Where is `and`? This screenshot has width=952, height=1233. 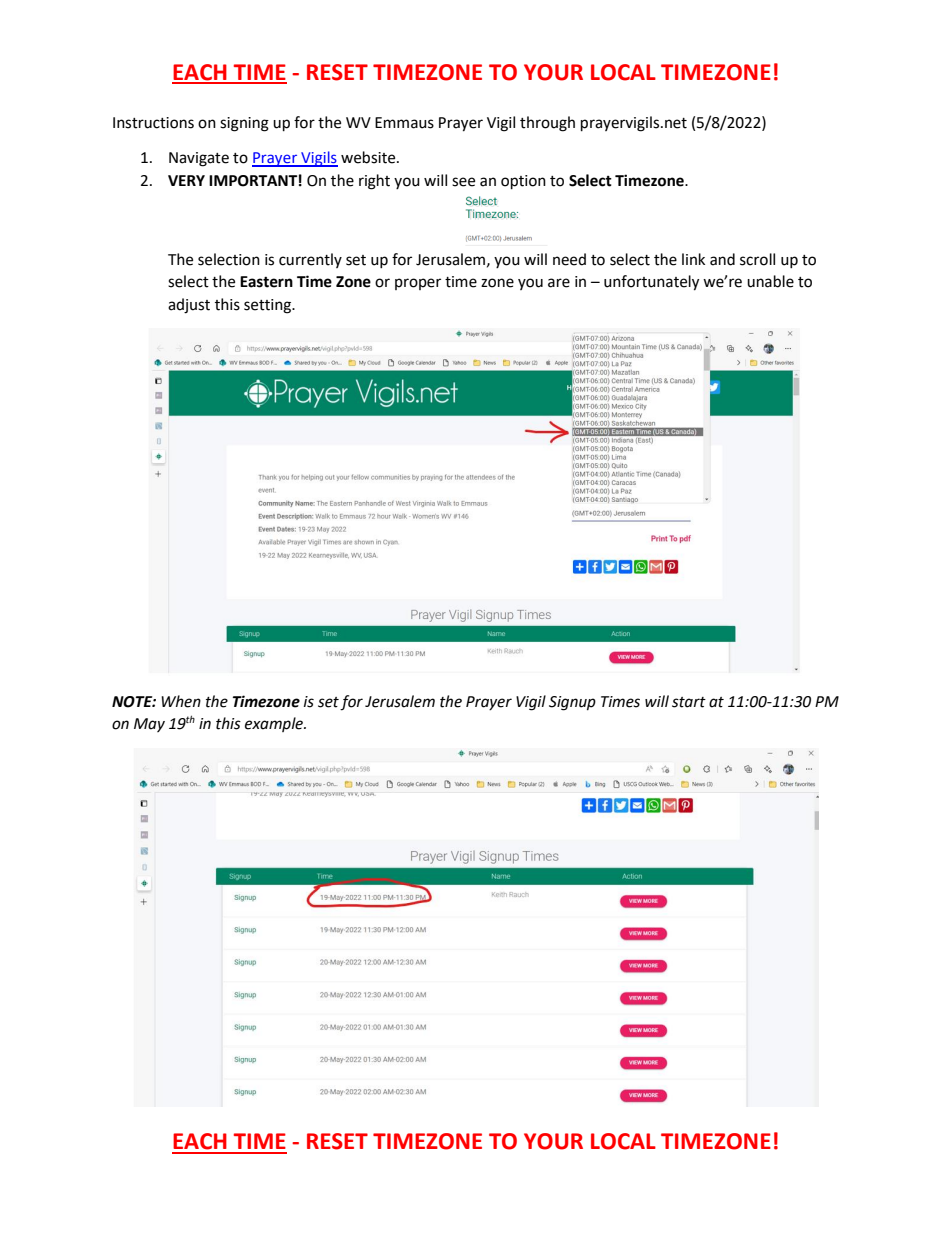
and is located at coordinates (722, 259).
